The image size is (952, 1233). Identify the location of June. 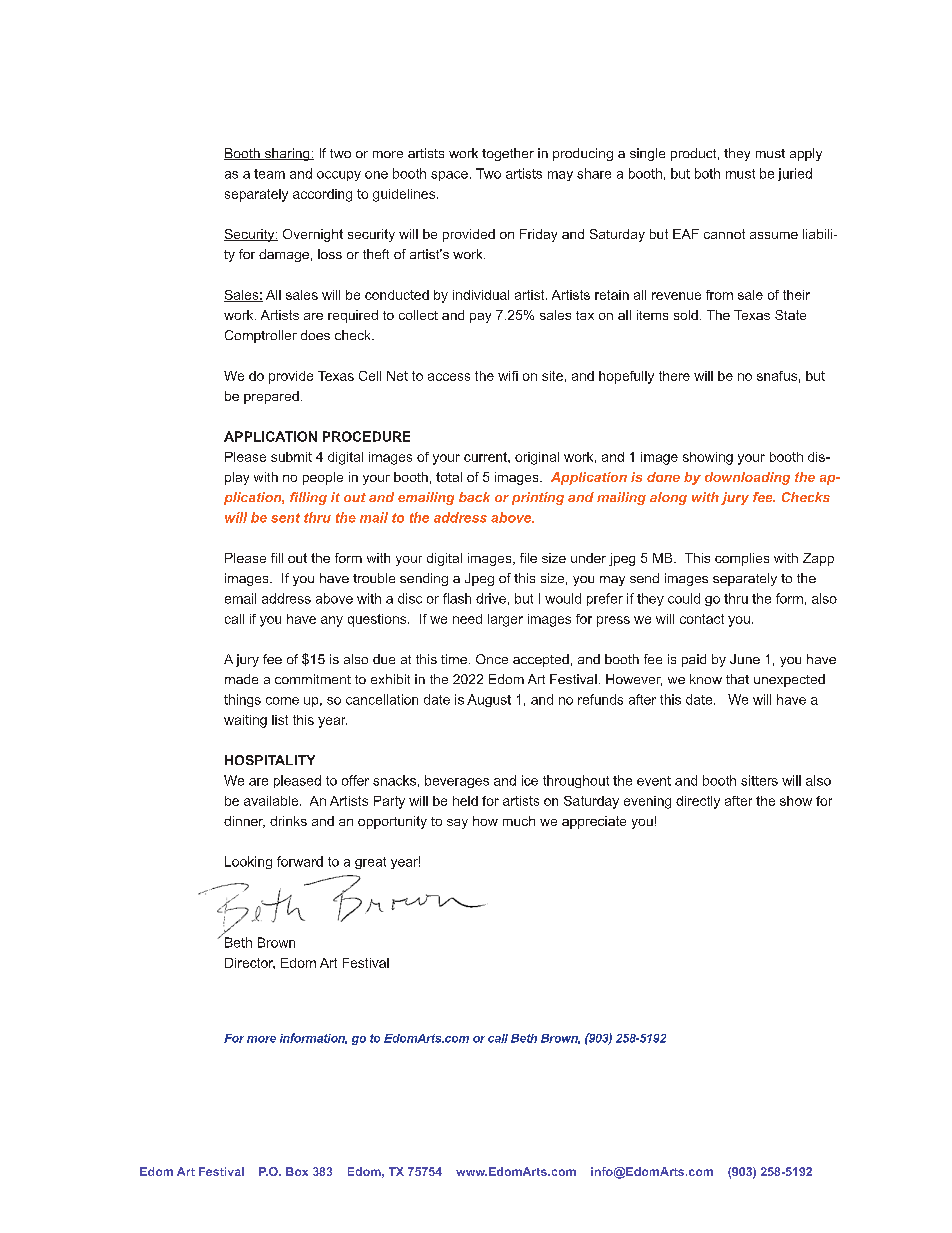
(745, 659).
